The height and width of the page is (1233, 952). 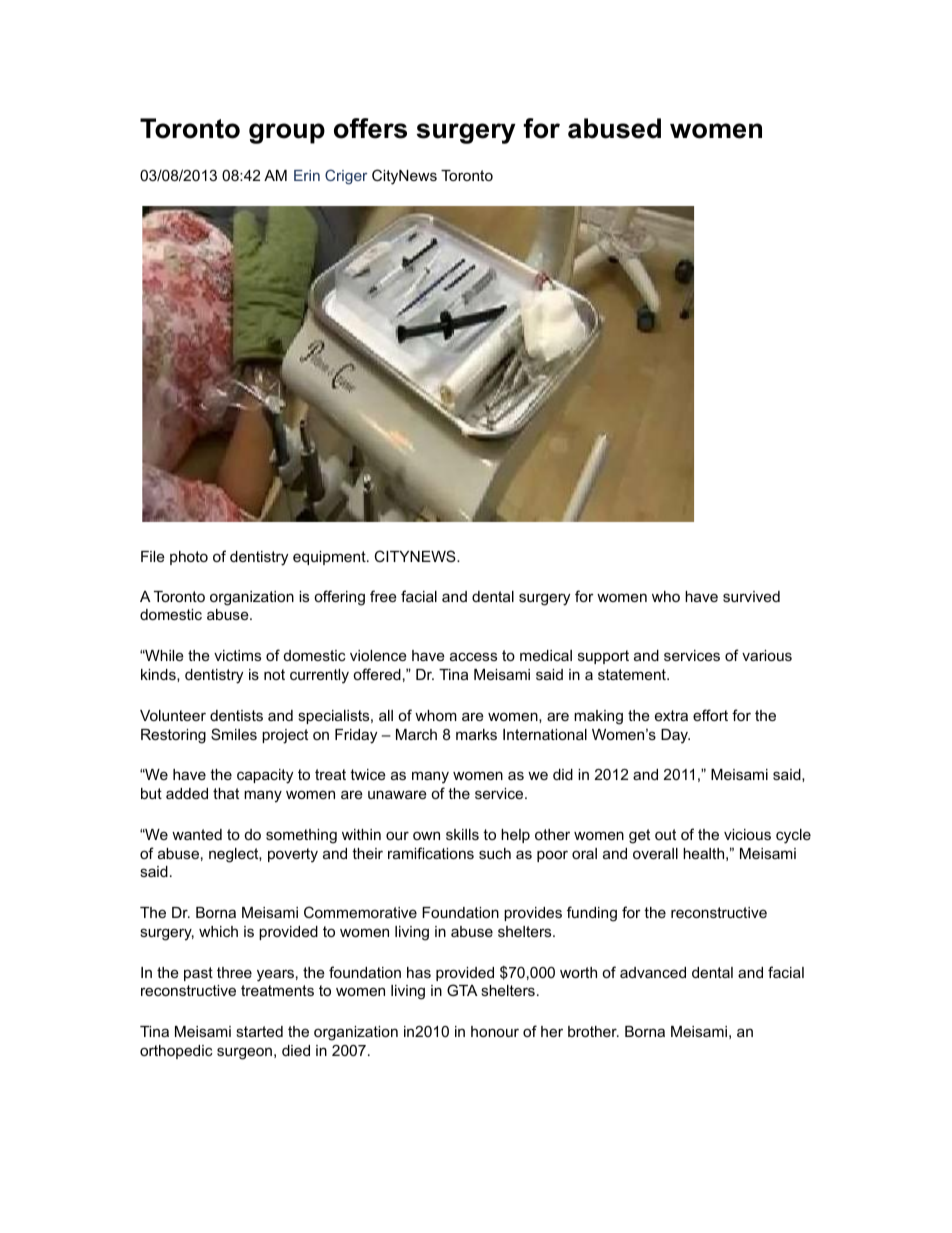 What do you see at coordinates (370, 128) in the page?
I see `offers` at bounding box center [370, 128].
